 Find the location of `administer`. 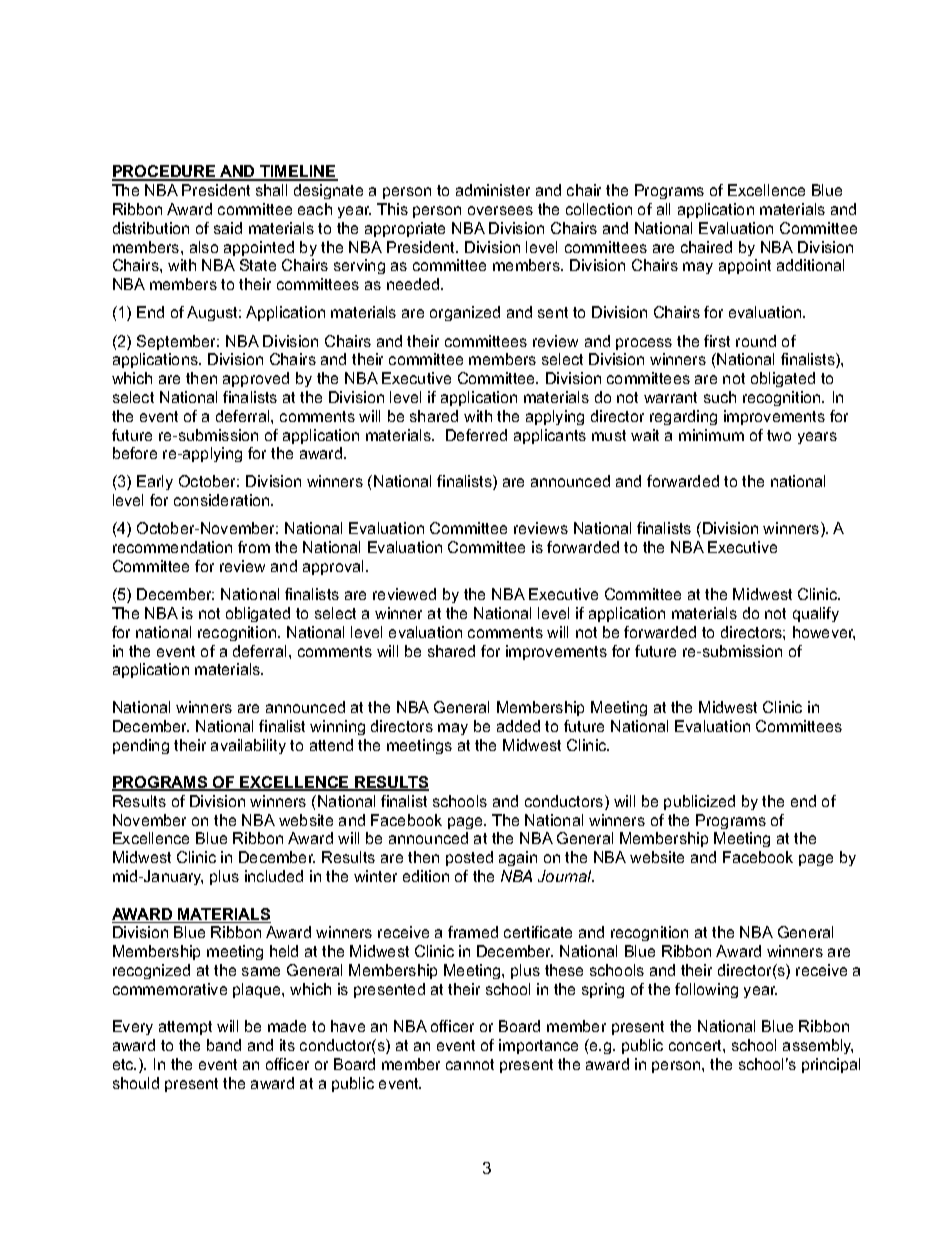

administer is located at coordinates (493, 190).
